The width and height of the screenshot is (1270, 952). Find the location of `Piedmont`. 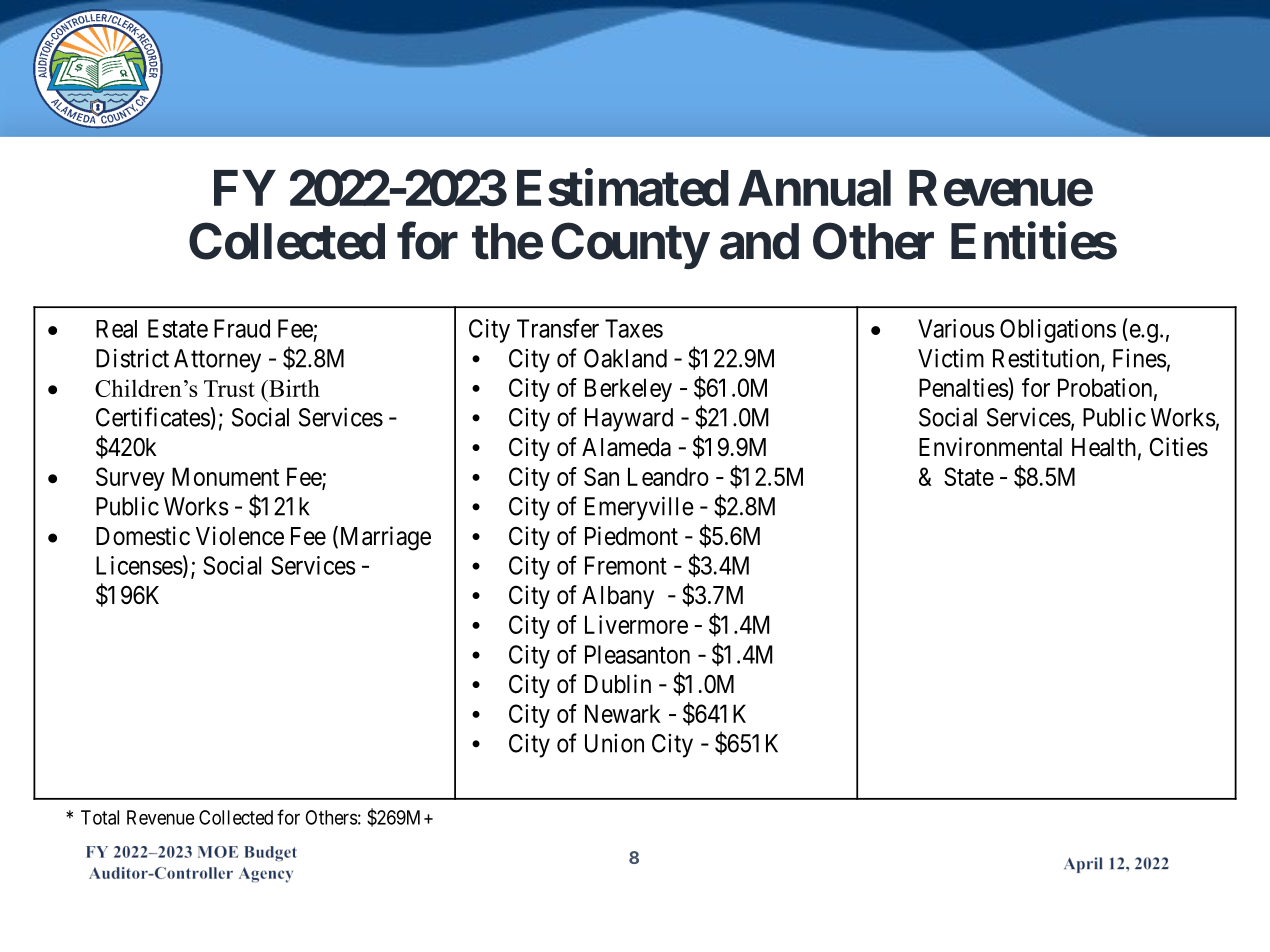

Piedmont is located at coordinates (631, 536).
